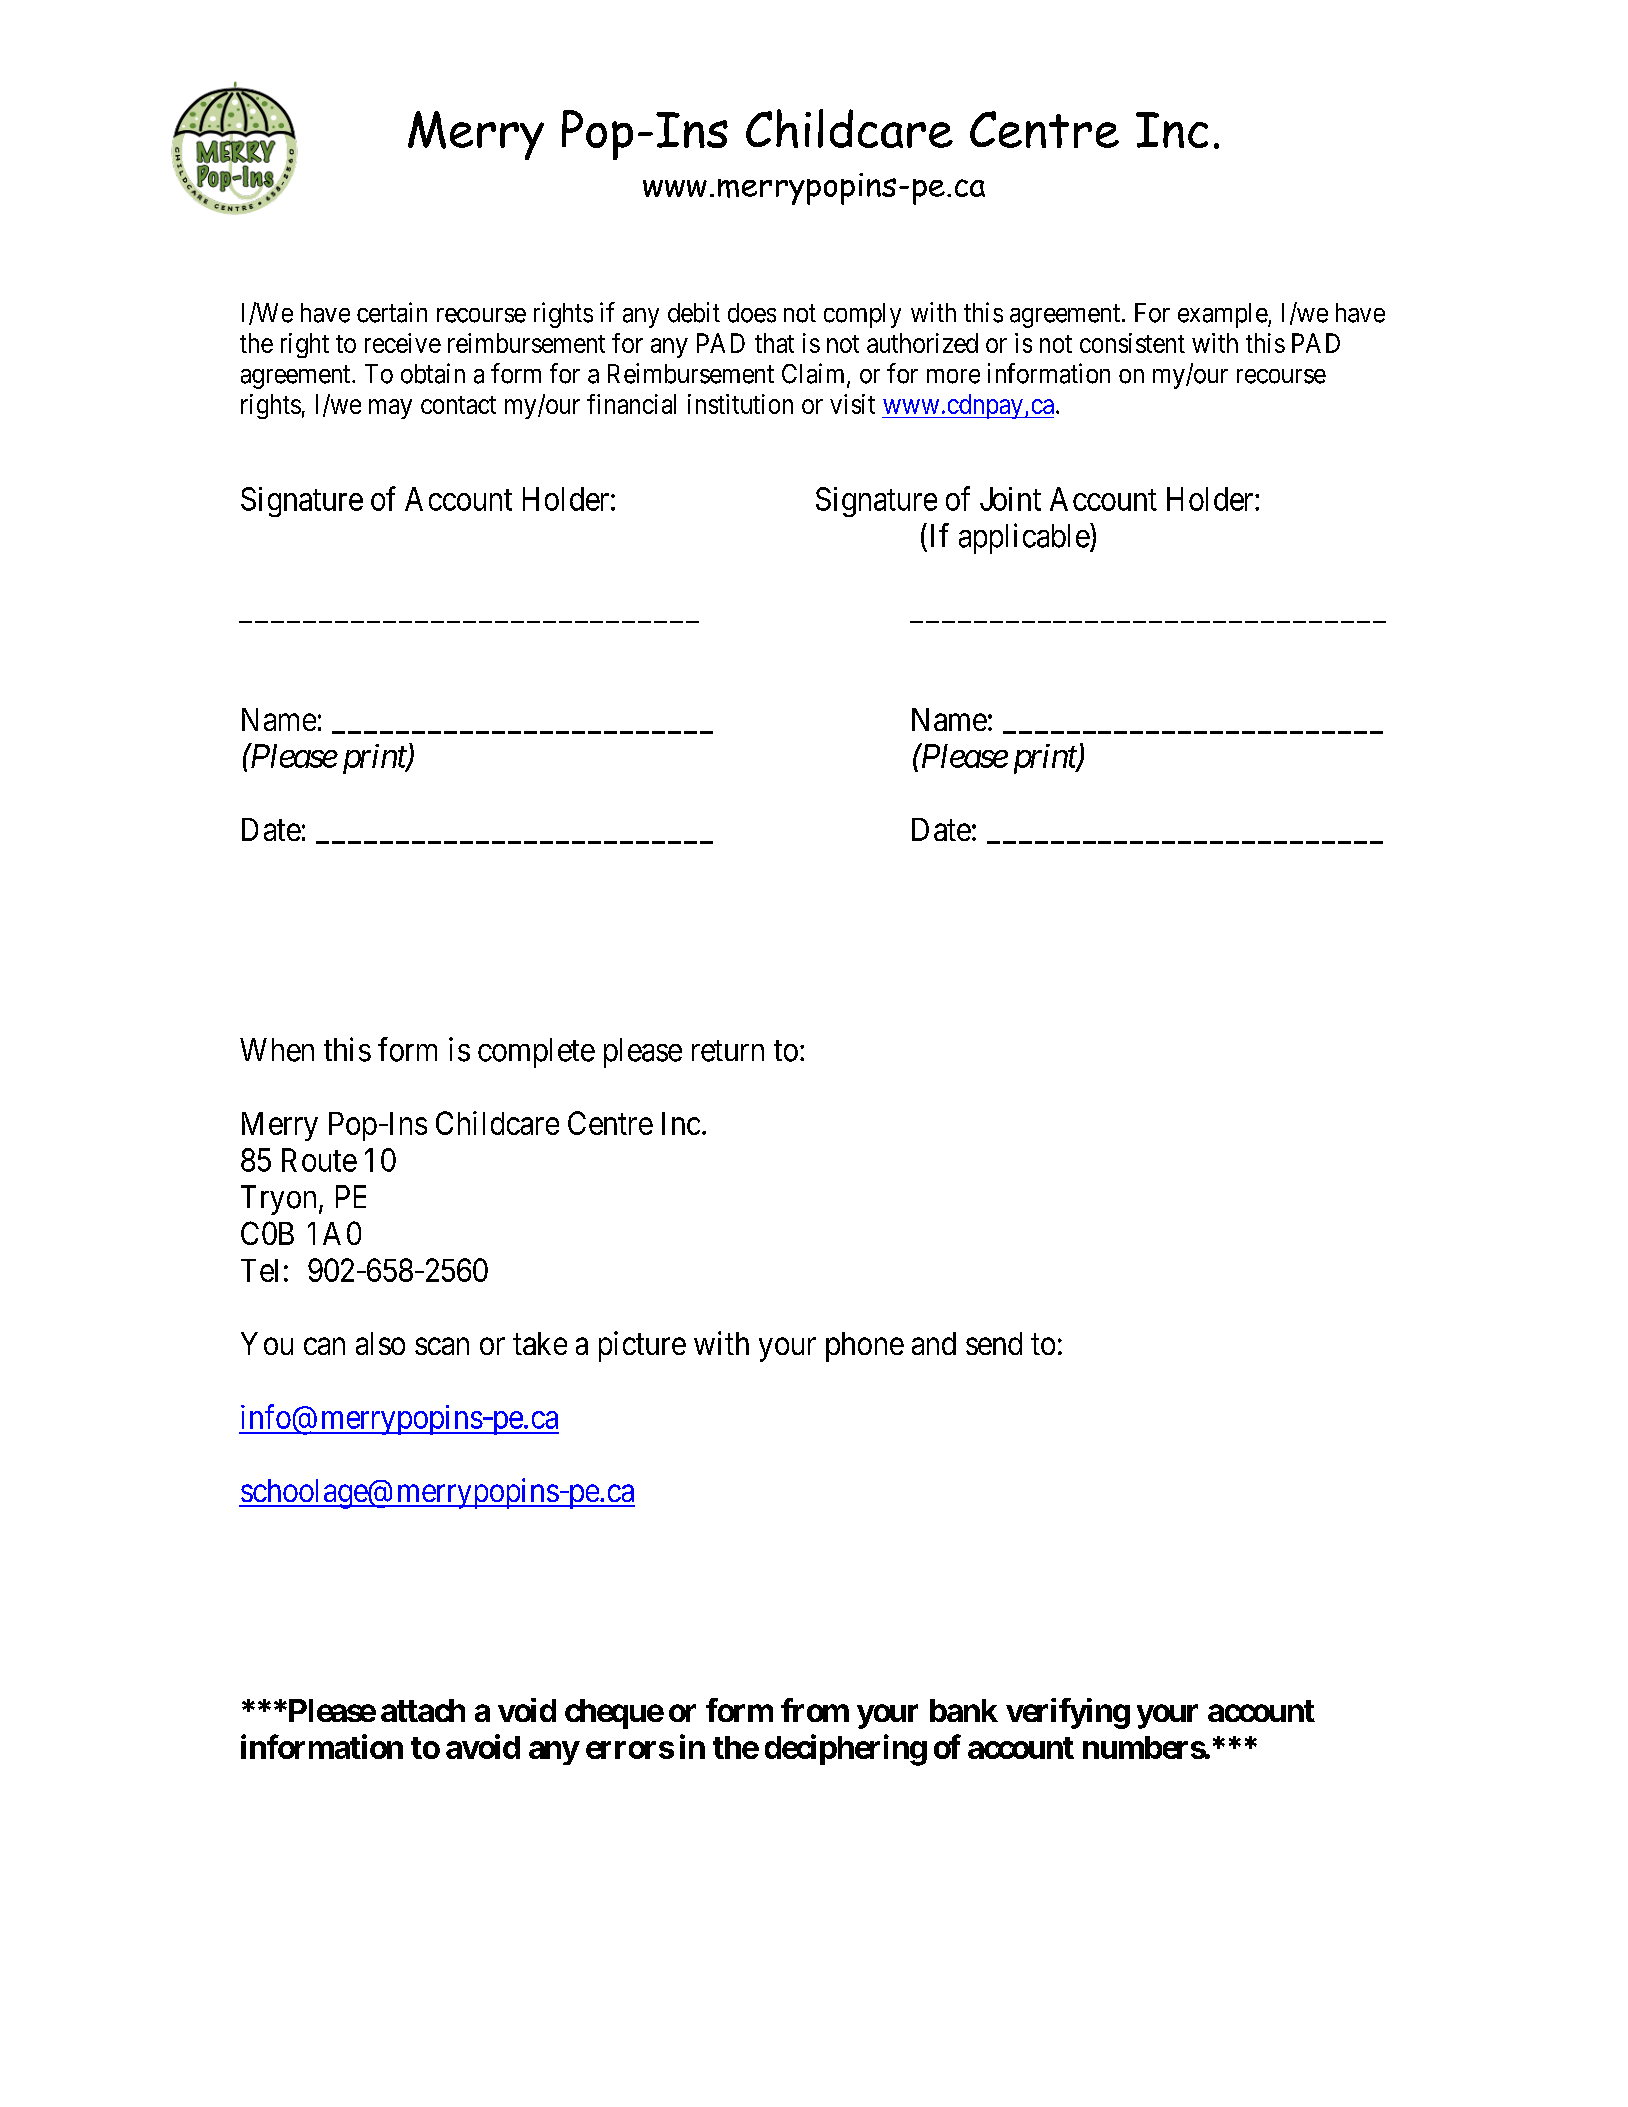  Describe the element at coordinates (423, 1710) in the image. I see `attach` at that location.
